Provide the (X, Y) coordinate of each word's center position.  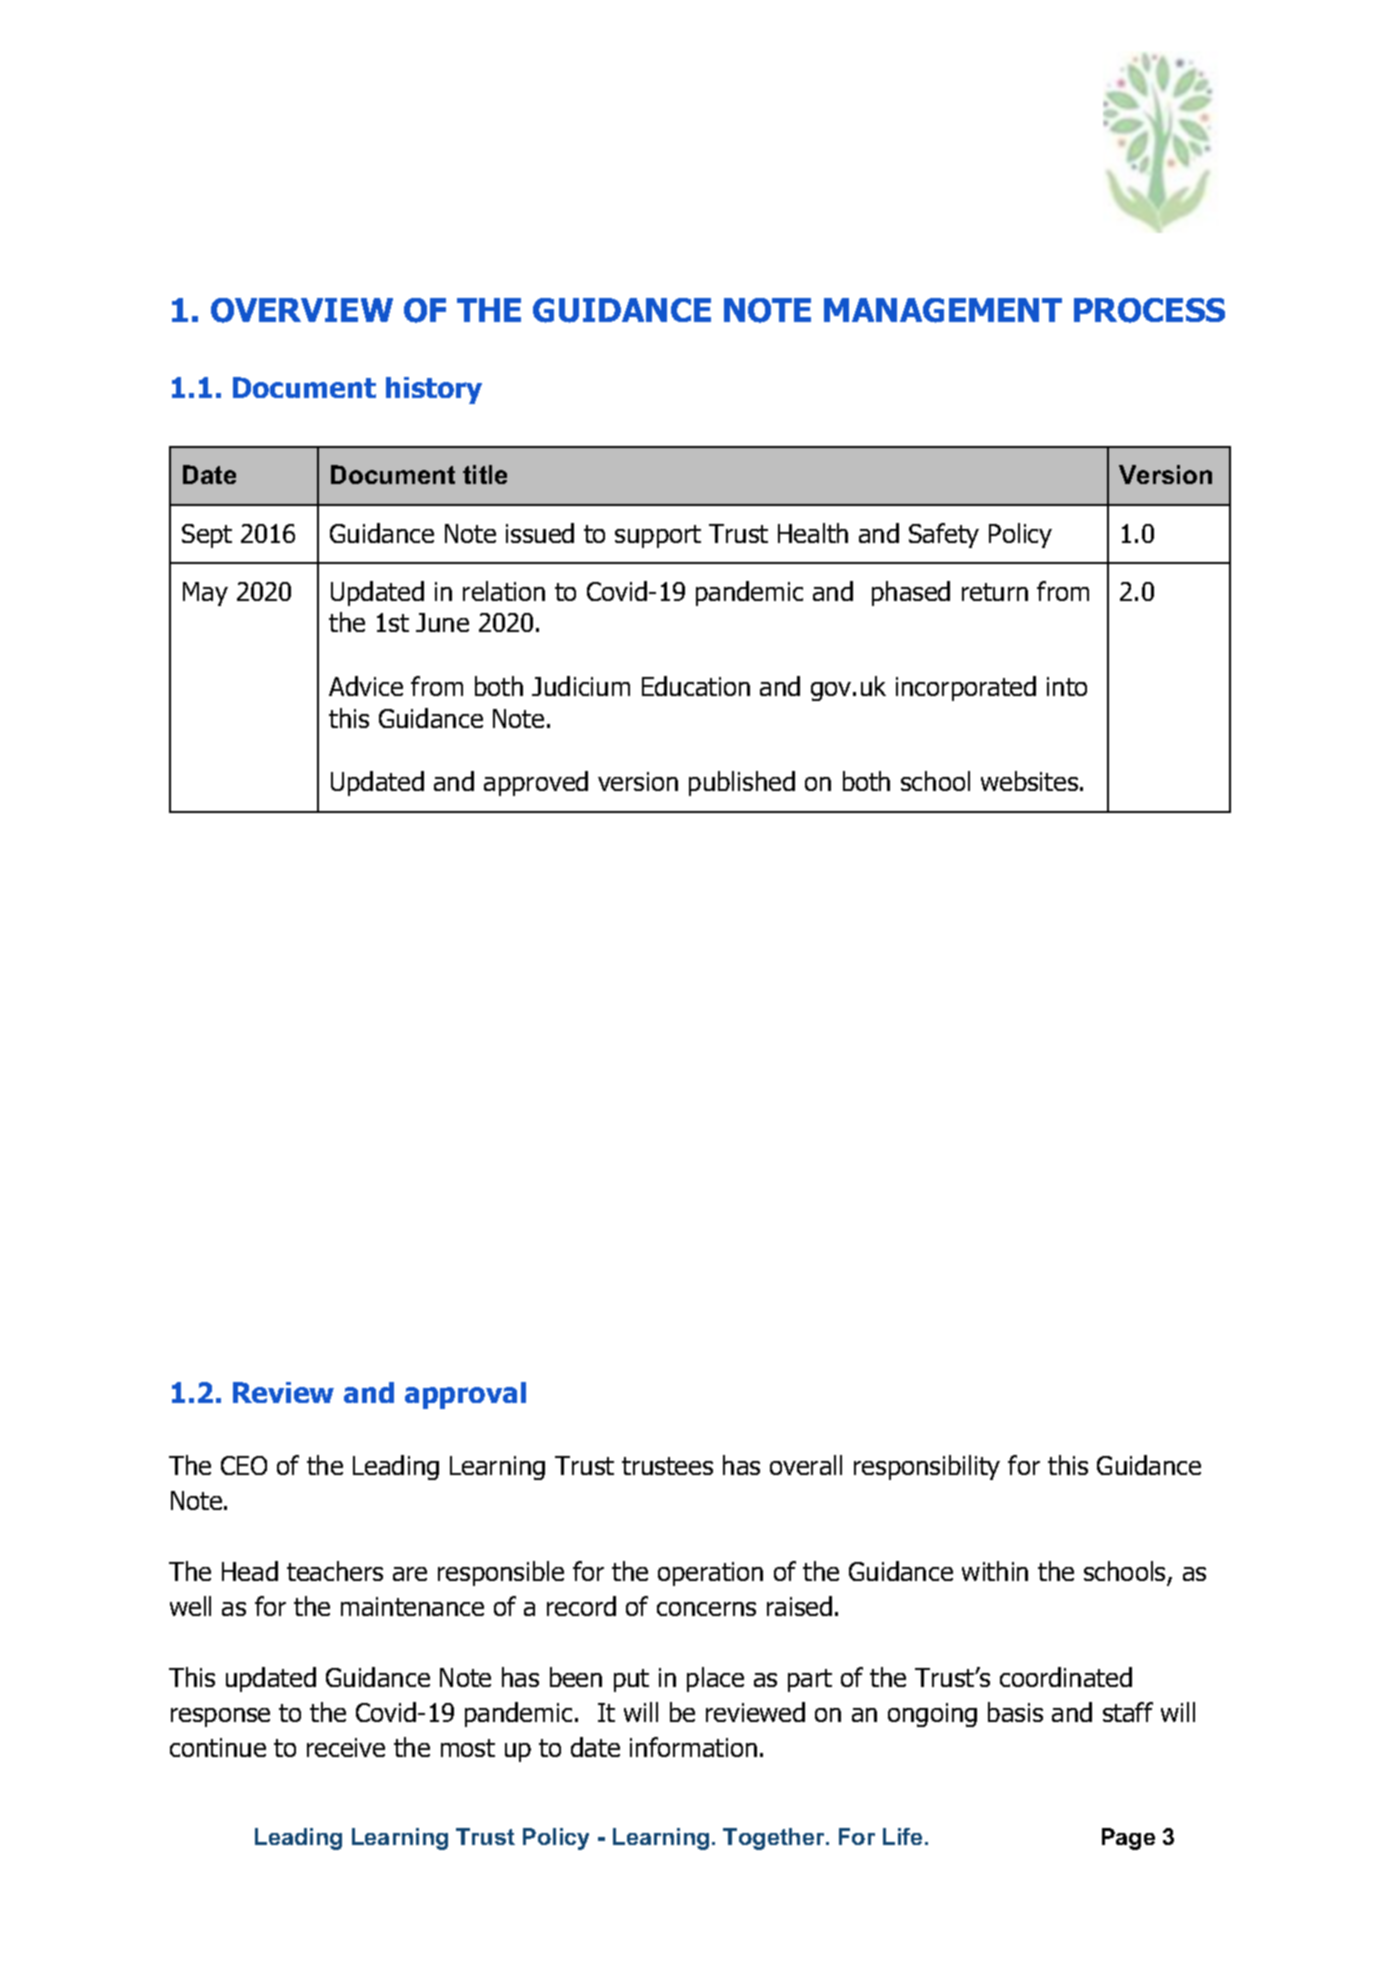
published (742, 783)
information (693, 1747)
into (1067, 686)
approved (536, 783)
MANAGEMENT (943, 310)
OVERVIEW (302, 310)
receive (346, 1747)
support (658, 536)
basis (1015, 1712)
